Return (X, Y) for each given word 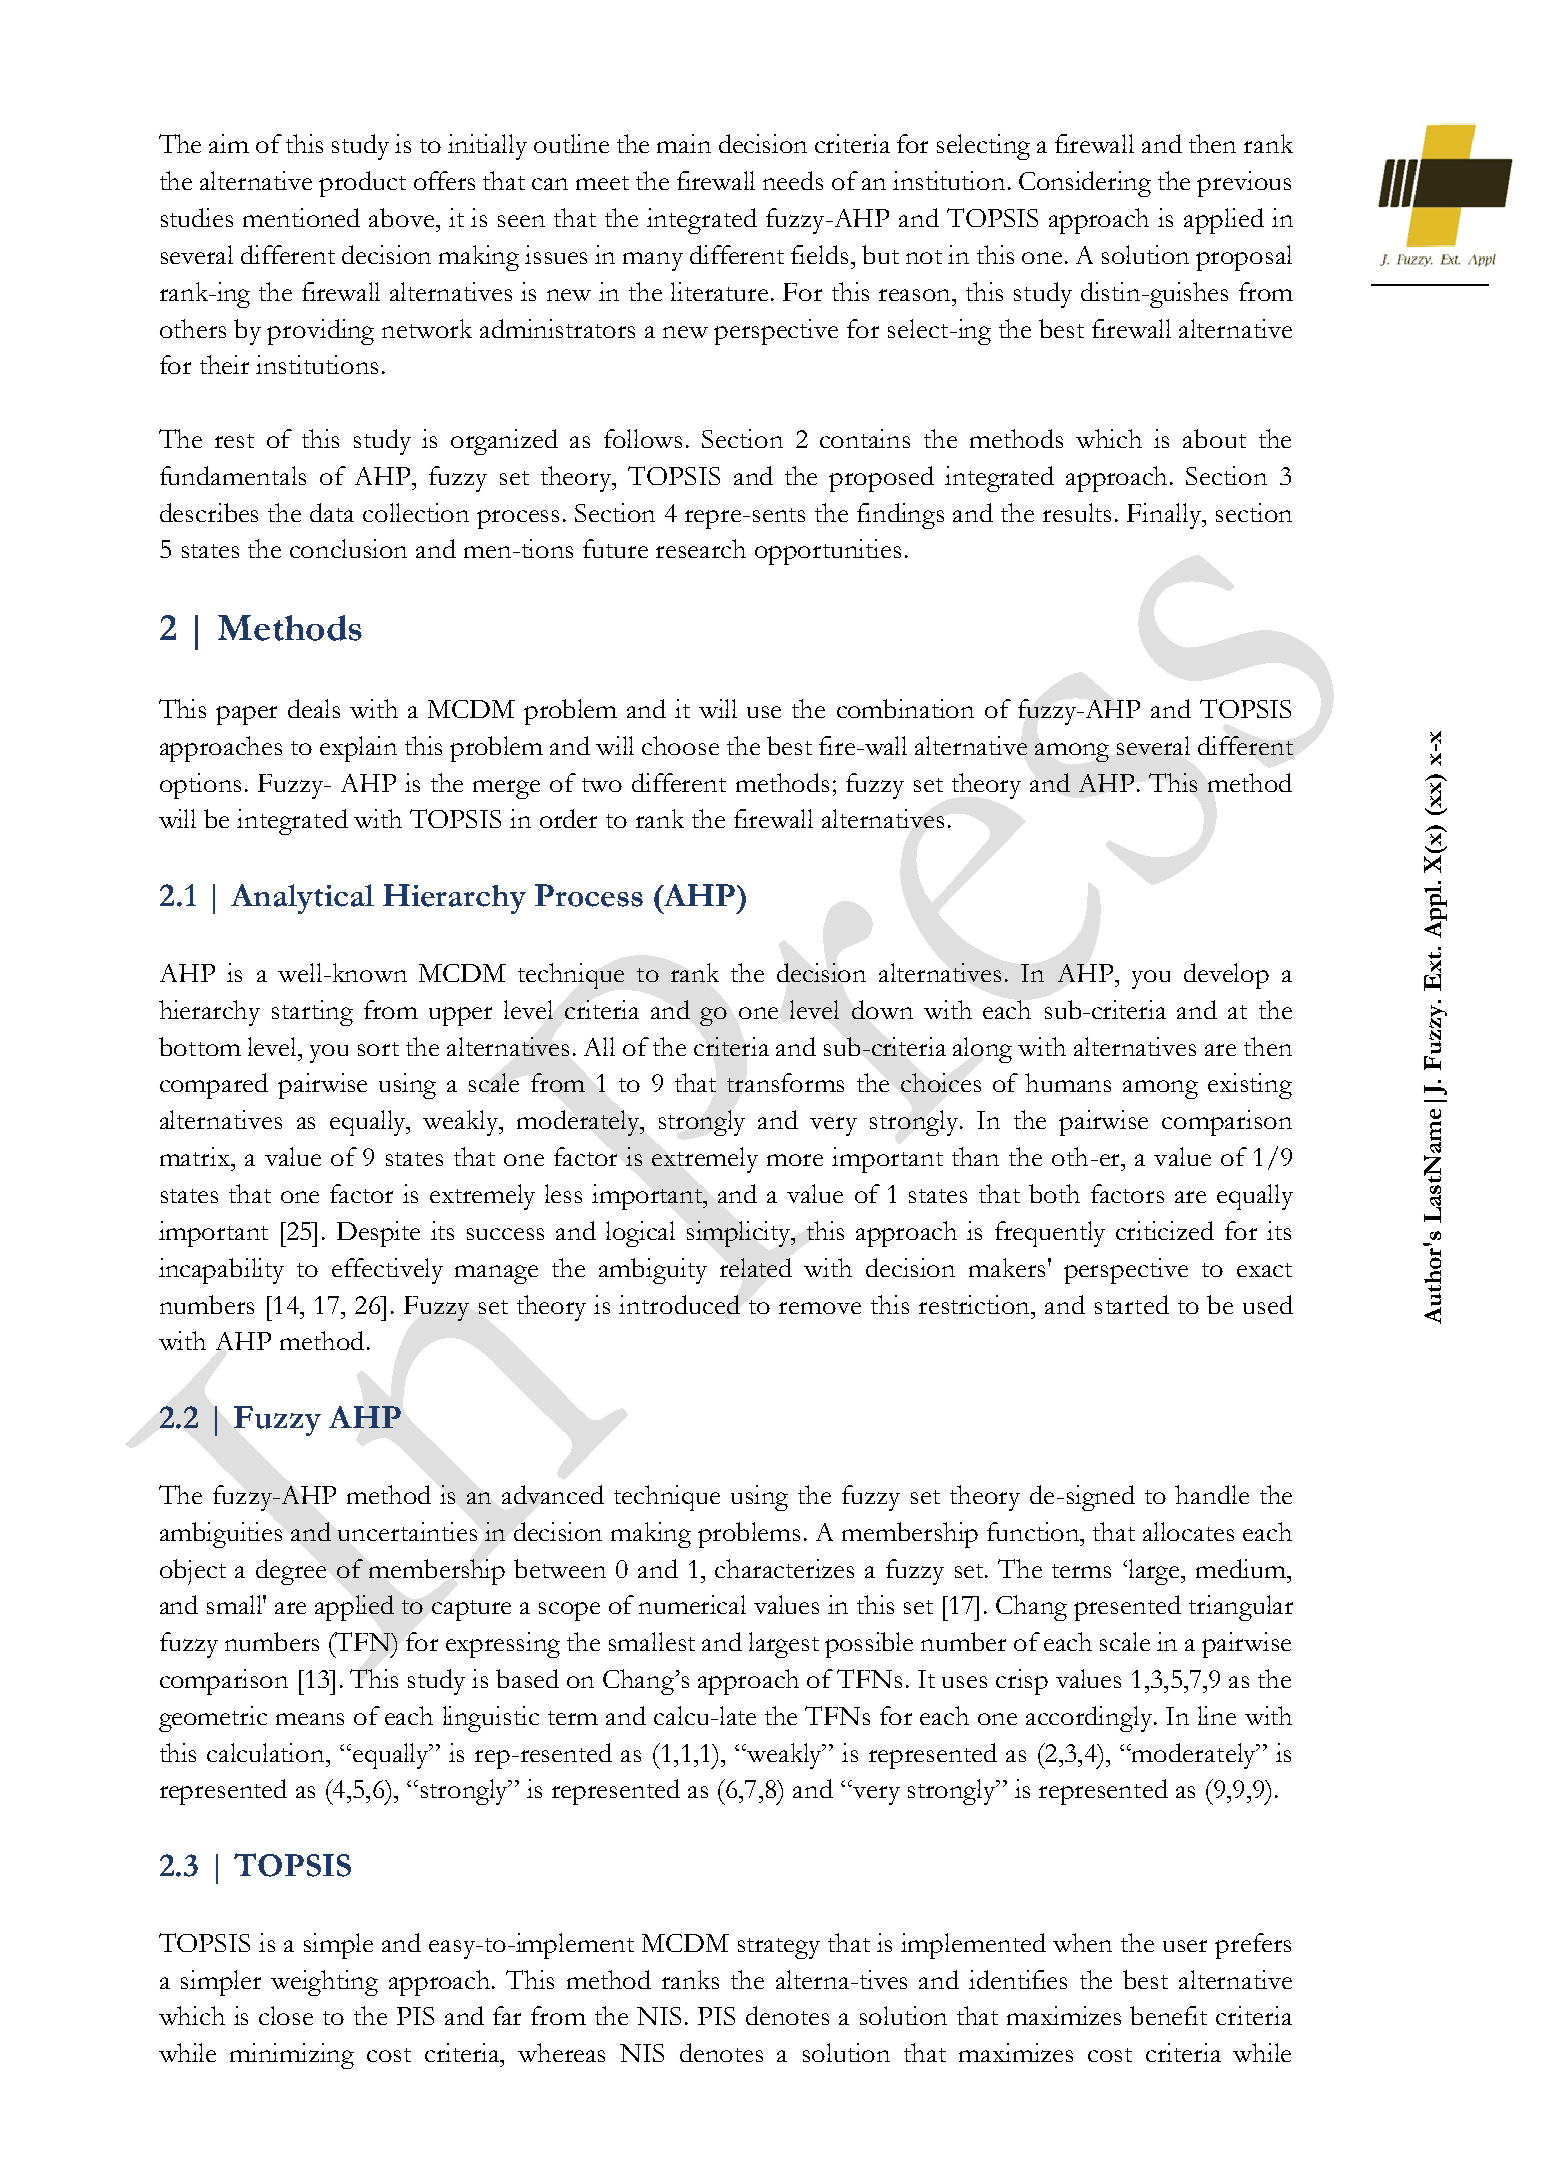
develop (1226, 976)
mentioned (301, 217)
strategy (779, 1948)
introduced (679, 1304)
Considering (1085, 184)
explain (358, 749)
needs (793, 180)
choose (680, 745)
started (1132, 1304)
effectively (387, 1271)
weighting (324, 1983)
